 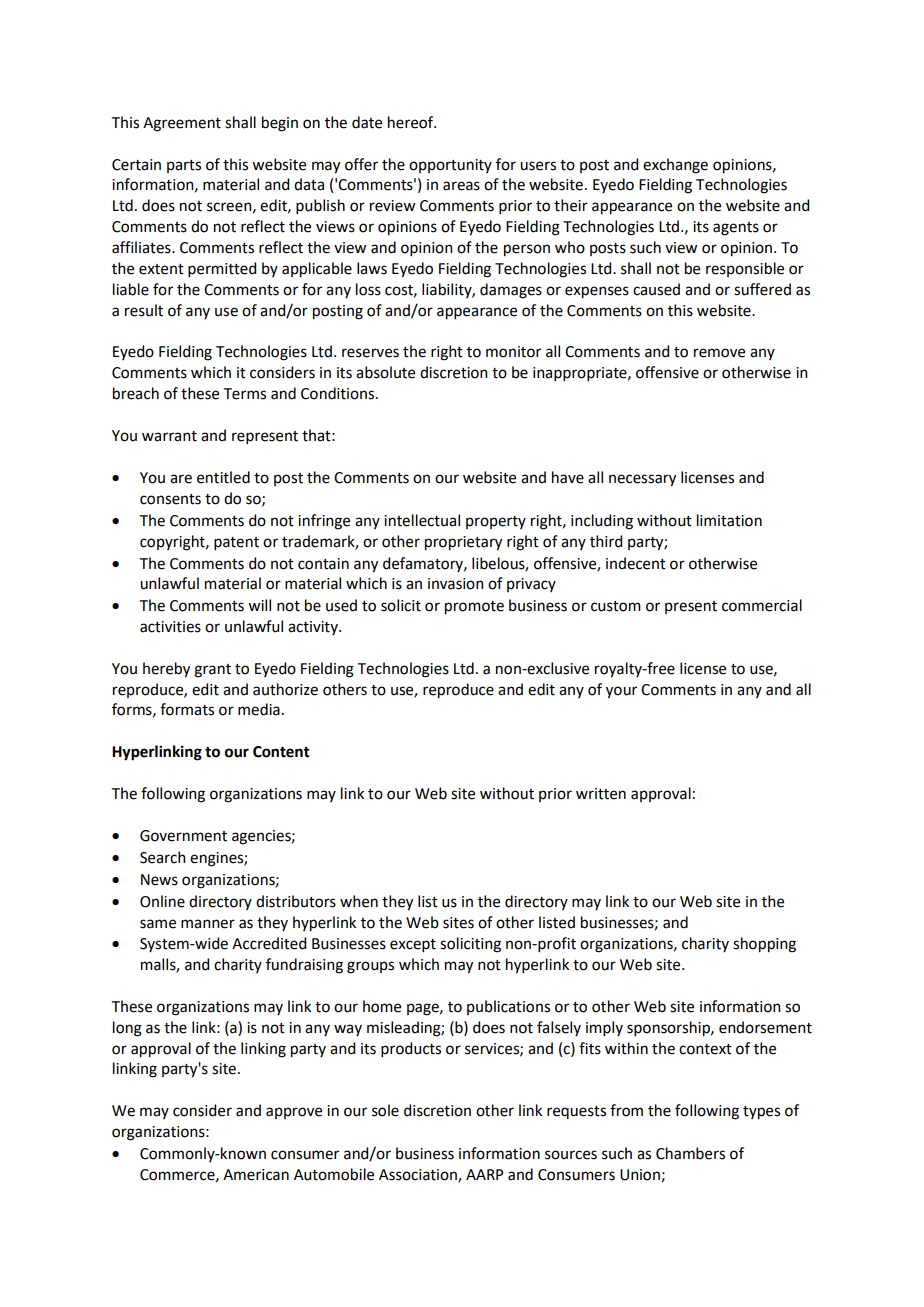 What do you see at coordinates (256, 1175) in the screenshot?
I see `American` at bounding box center [256, 1175].
